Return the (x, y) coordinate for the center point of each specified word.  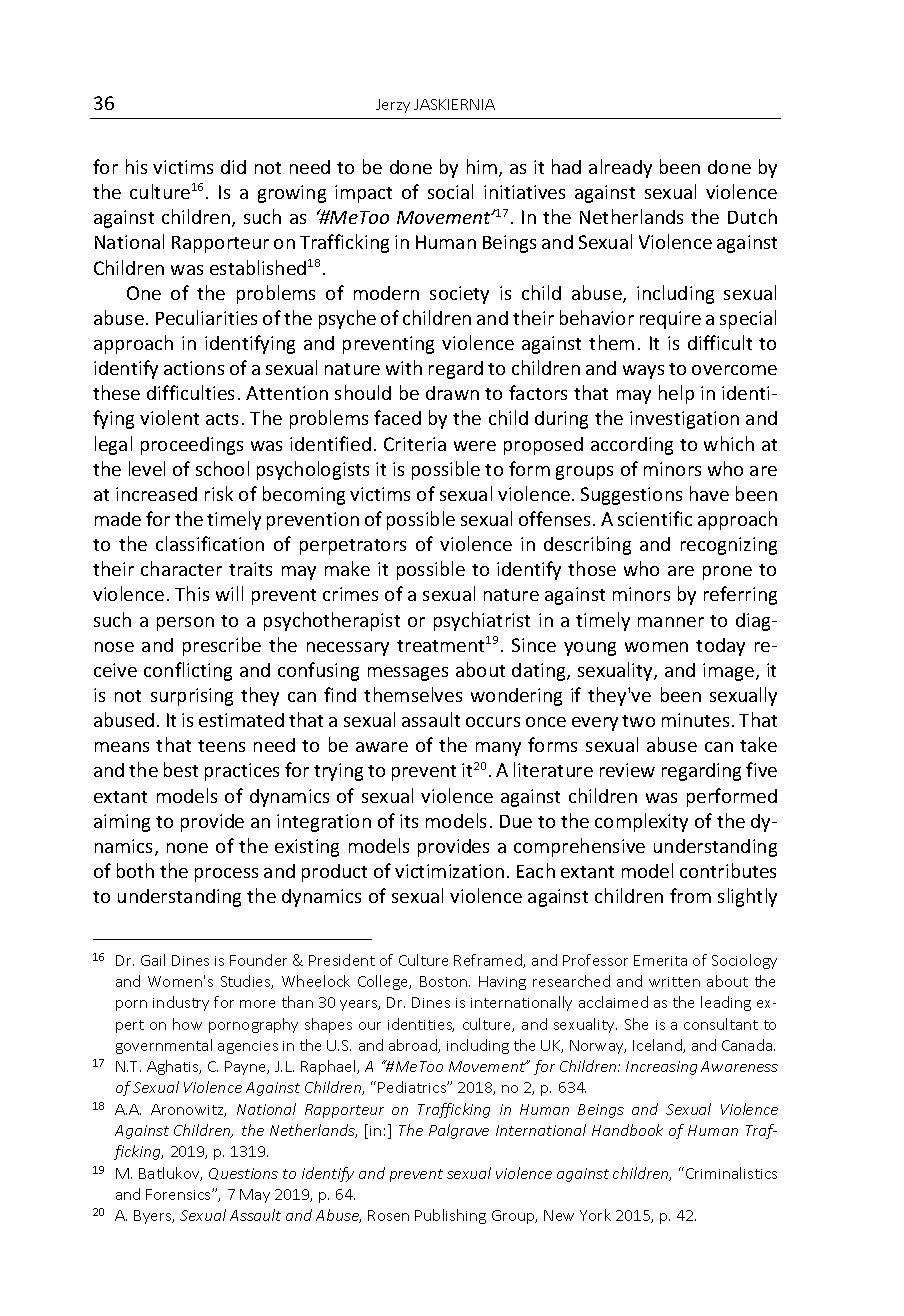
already (620, 168)
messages (408, 674)
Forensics (179, 1194)
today (720, 647)
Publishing (450, 1216)
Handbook (627, 1130)
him (482, 166)
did (233, 167)
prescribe (222, 646)
